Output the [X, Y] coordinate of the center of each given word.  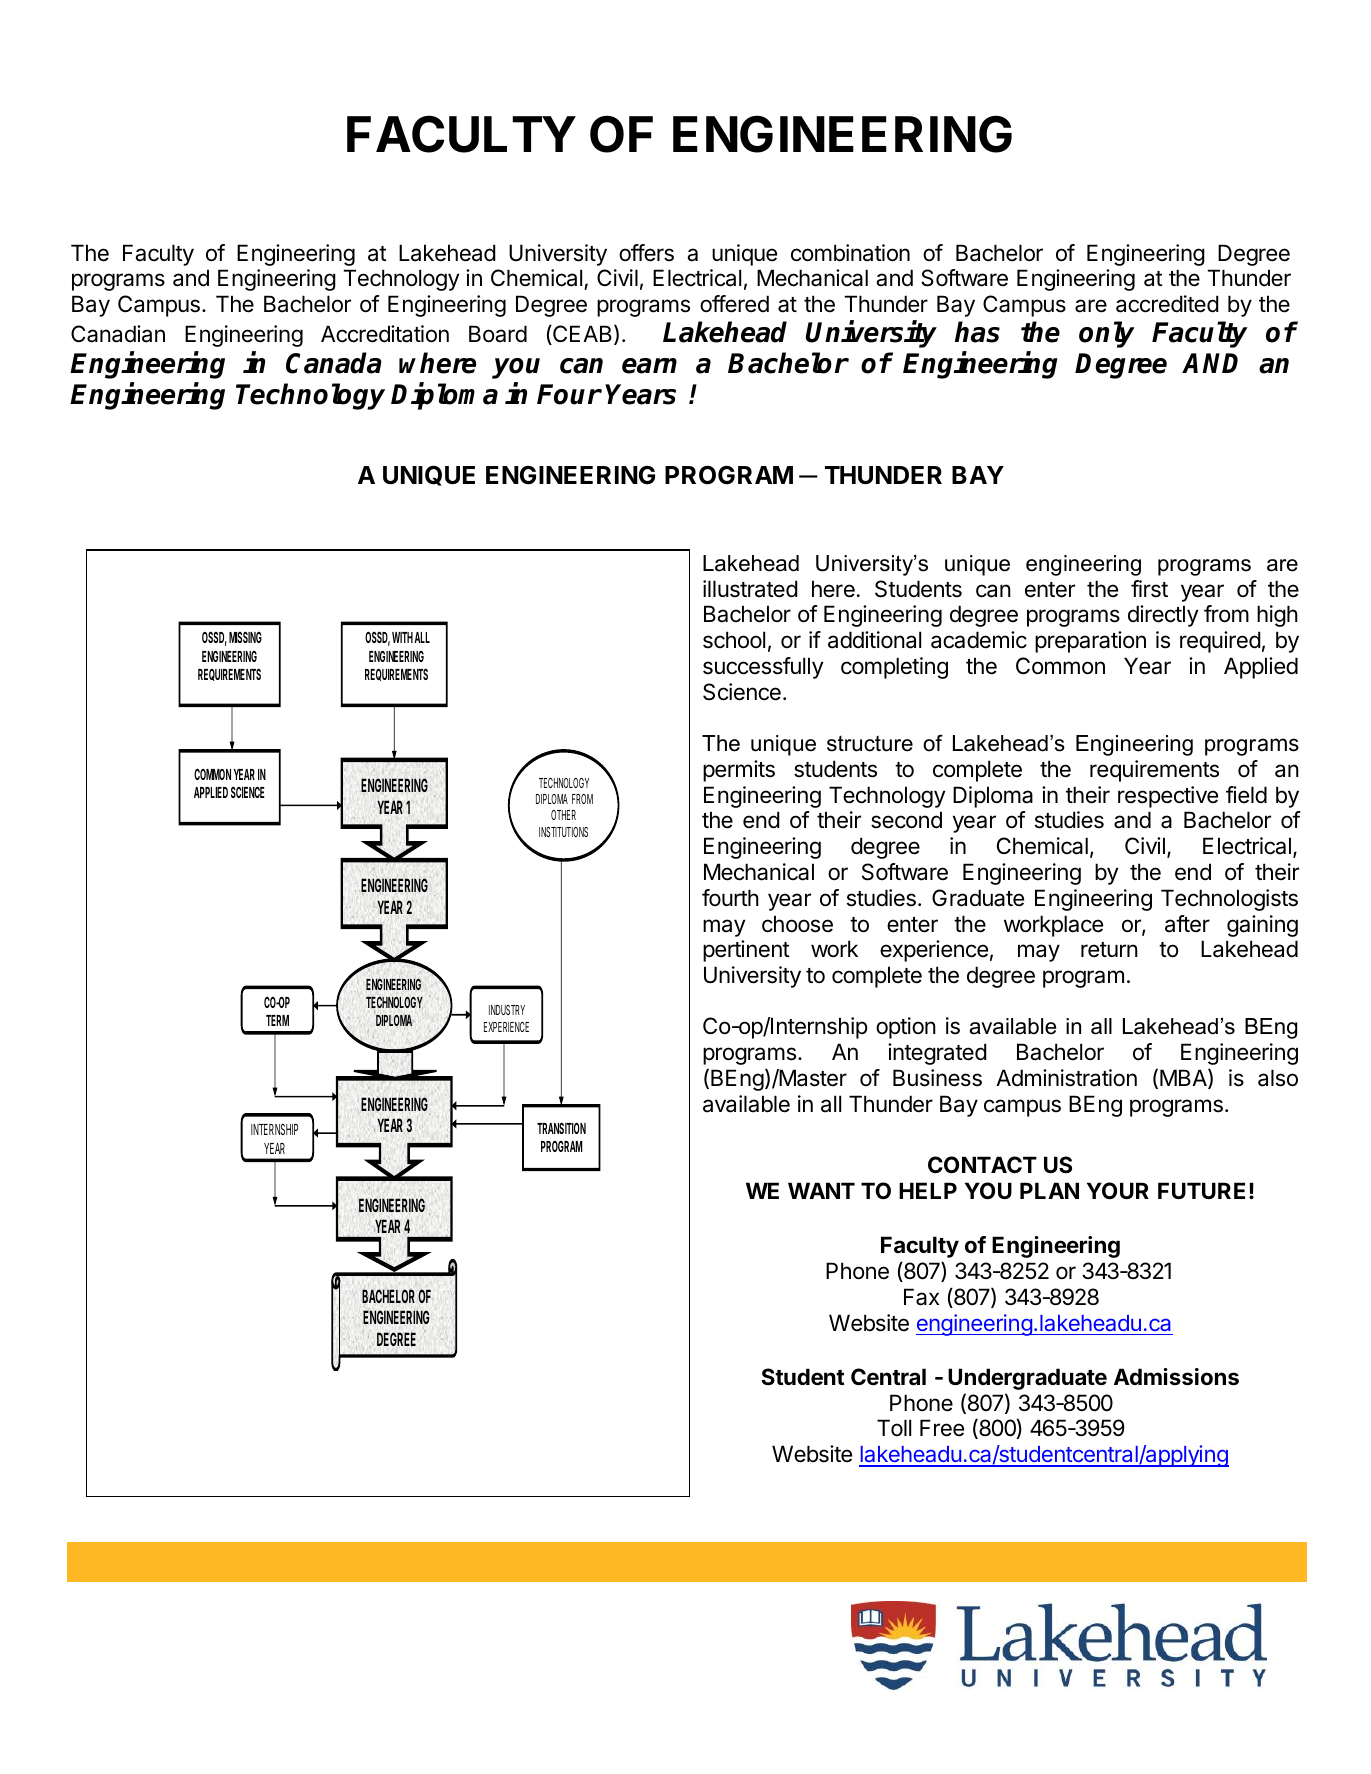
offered [734, 304]
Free [942, 1428]
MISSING [245, 637]
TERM [277, 1020]
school [734, 640]
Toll [894, 1427]
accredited [1167, 304]
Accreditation [385, 334]
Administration [1066, 1078]
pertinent [746, 951]
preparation [1090, 642]
